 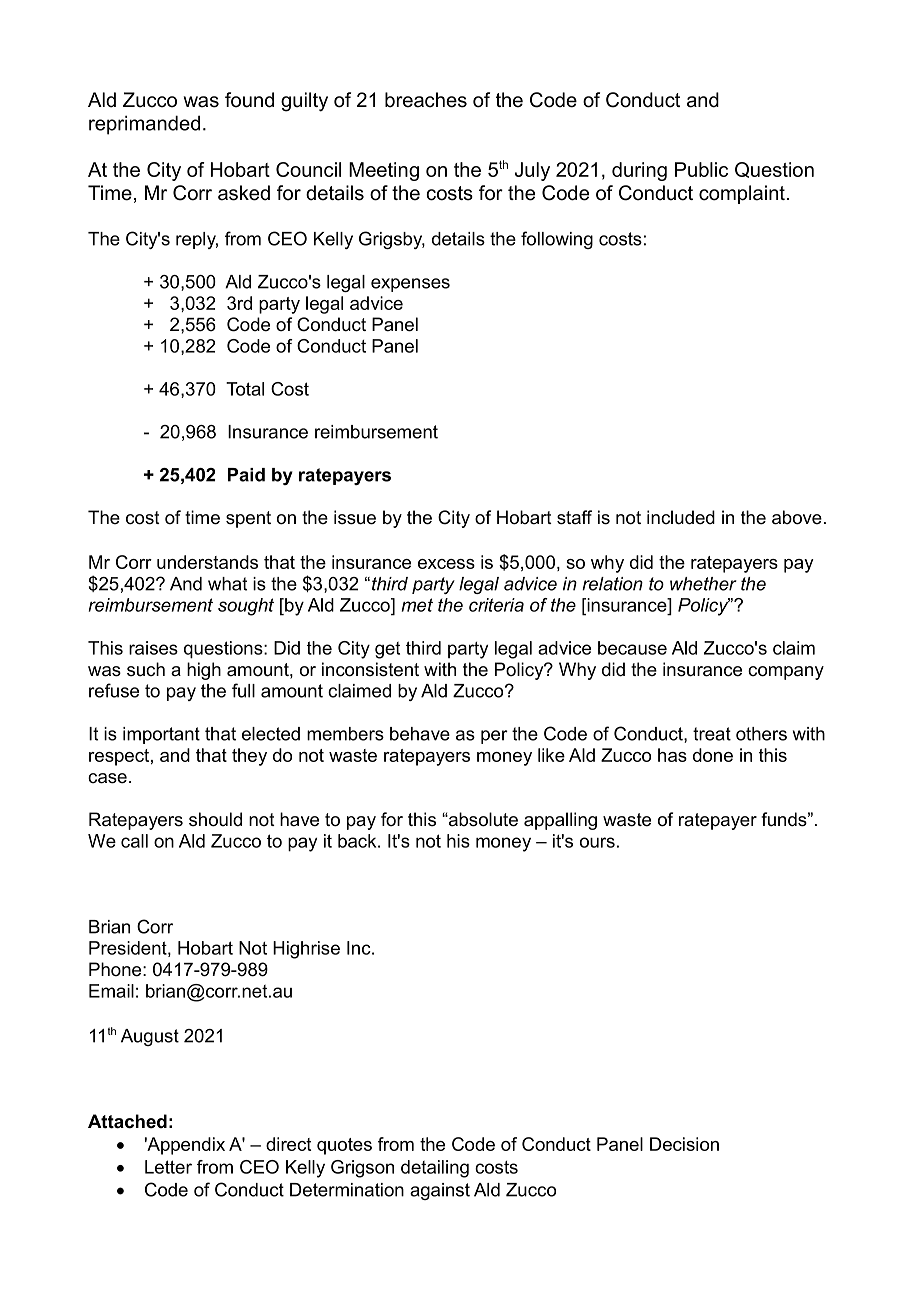 What do you see at coordinates (144, 125) in the document?
I see `reprimanded` at bounding box center [144, 125].
